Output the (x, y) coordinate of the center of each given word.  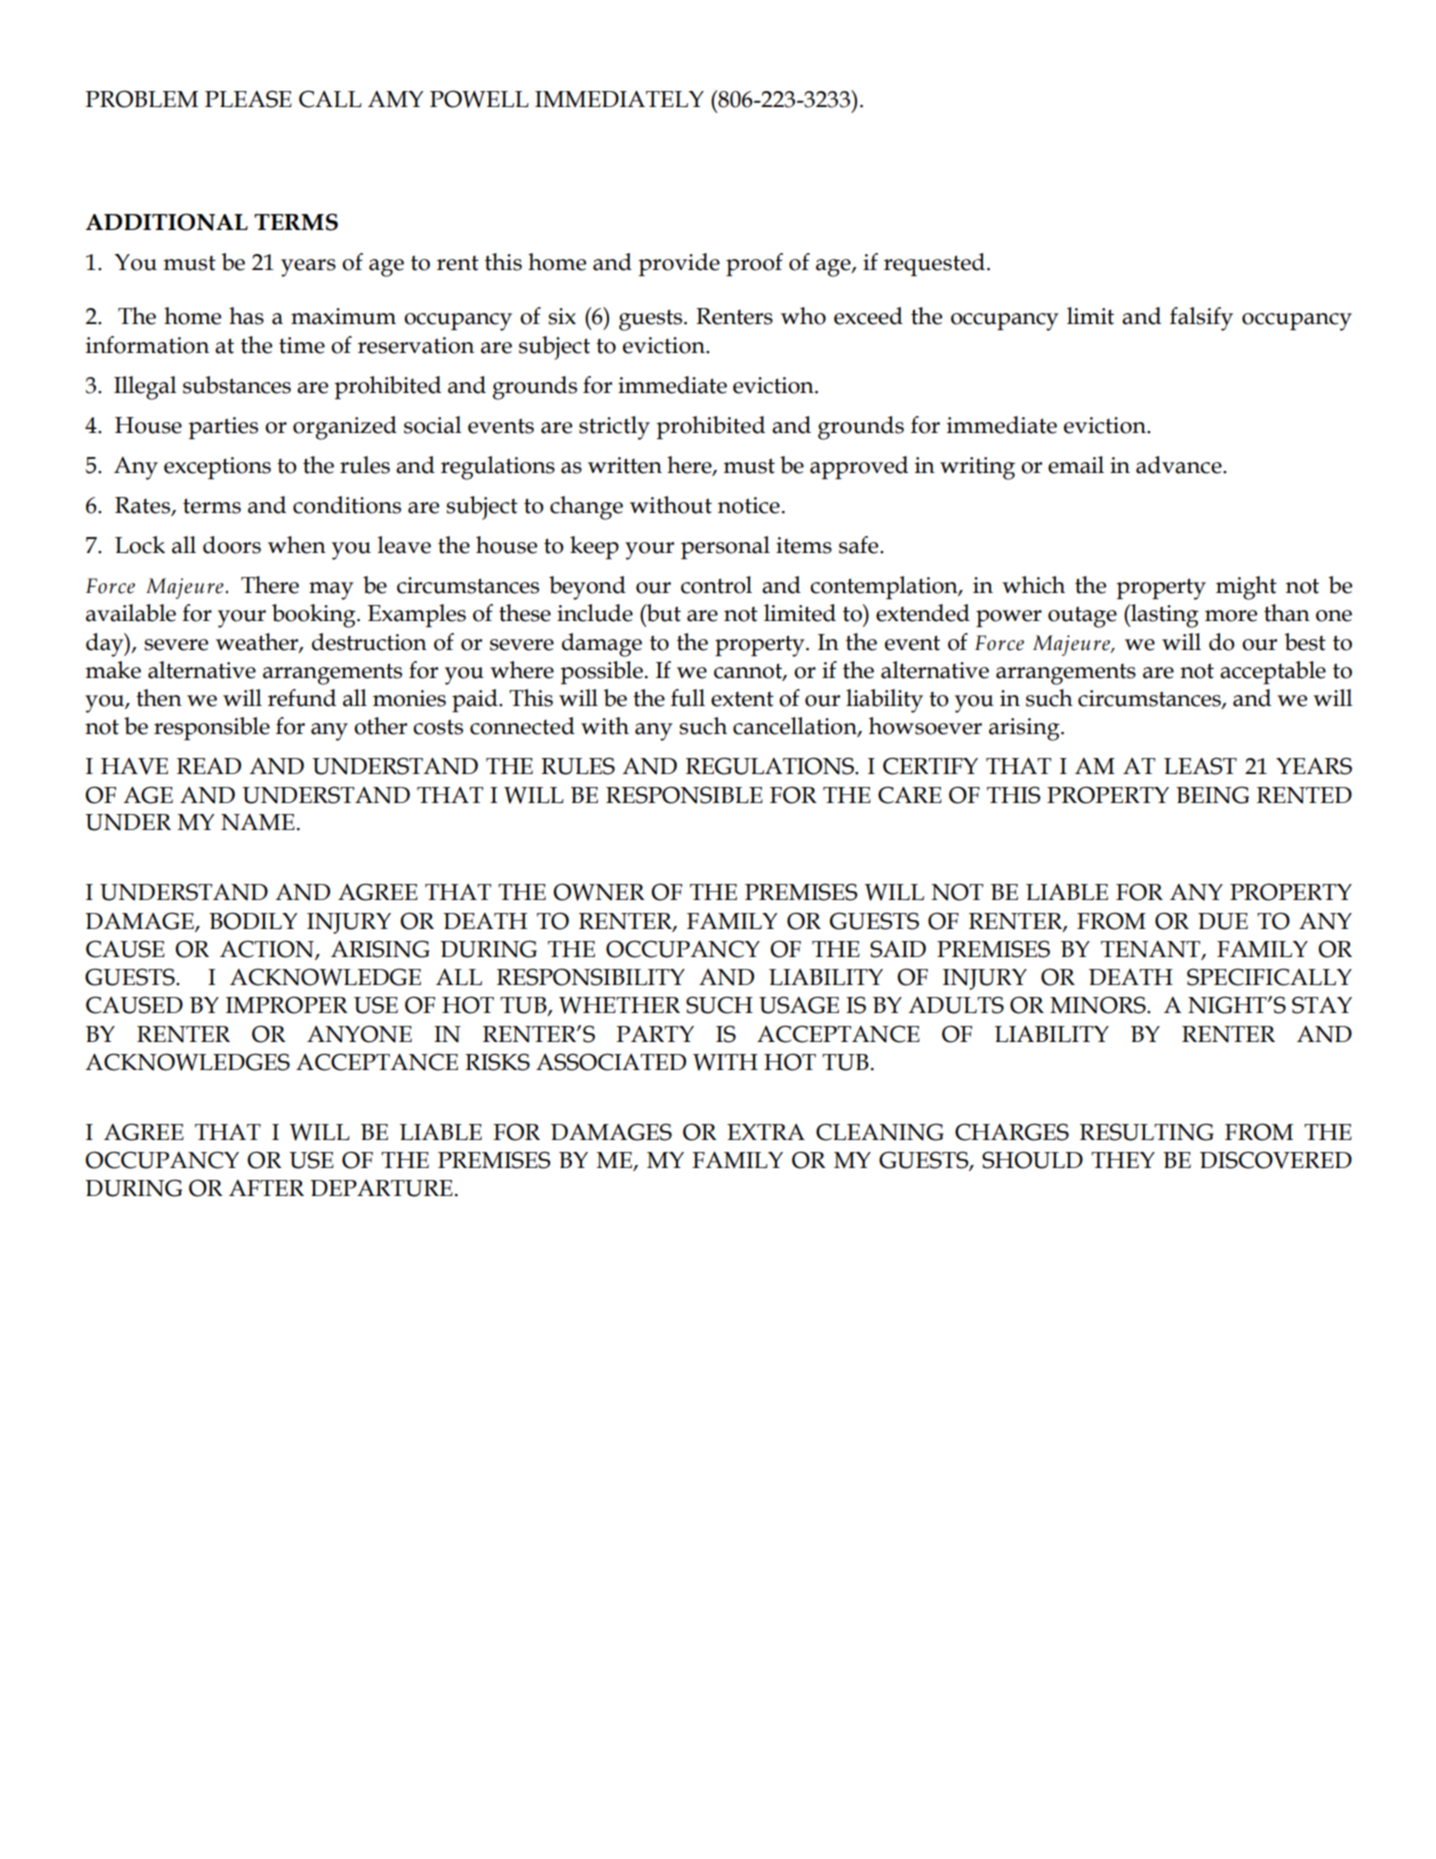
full (688, 698)
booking (315, 616)
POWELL (479, 99)
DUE (1223, 921)
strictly (614, 428)
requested (934, 264)
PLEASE (248, 99)
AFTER (266, 1188)
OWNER (599, 892)
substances (237, 385)
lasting (1164, 616)
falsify (1201, 319)
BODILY (253, 921)
